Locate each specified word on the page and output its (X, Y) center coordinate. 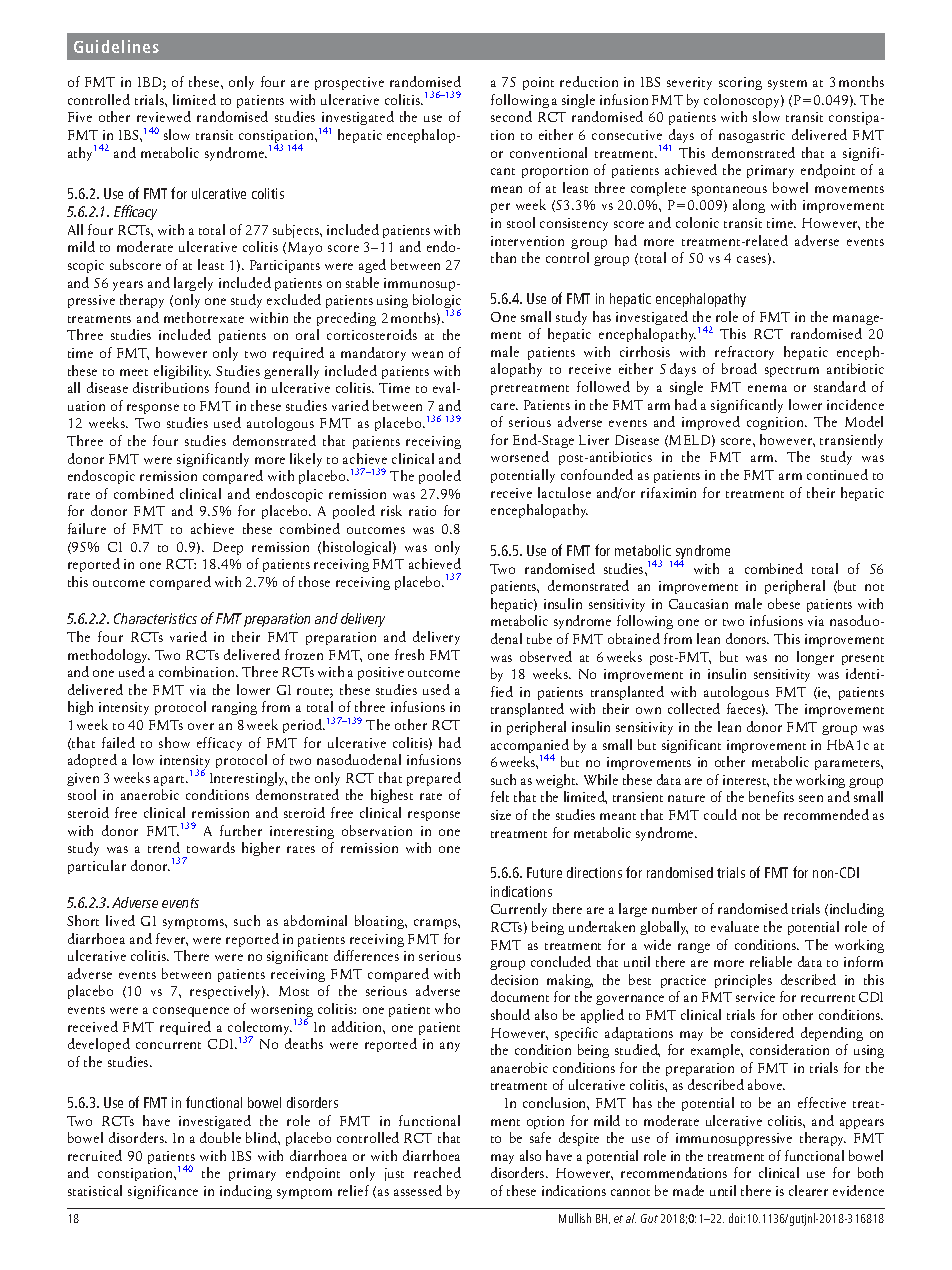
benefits (771, 796)
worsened (520, 456)
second (511, 116)
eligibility (182, 372)
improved (711, 423)
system (787, 85)
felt (500, 796)
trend (164, 847)
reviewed (164, 116)
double (220, 1137)
